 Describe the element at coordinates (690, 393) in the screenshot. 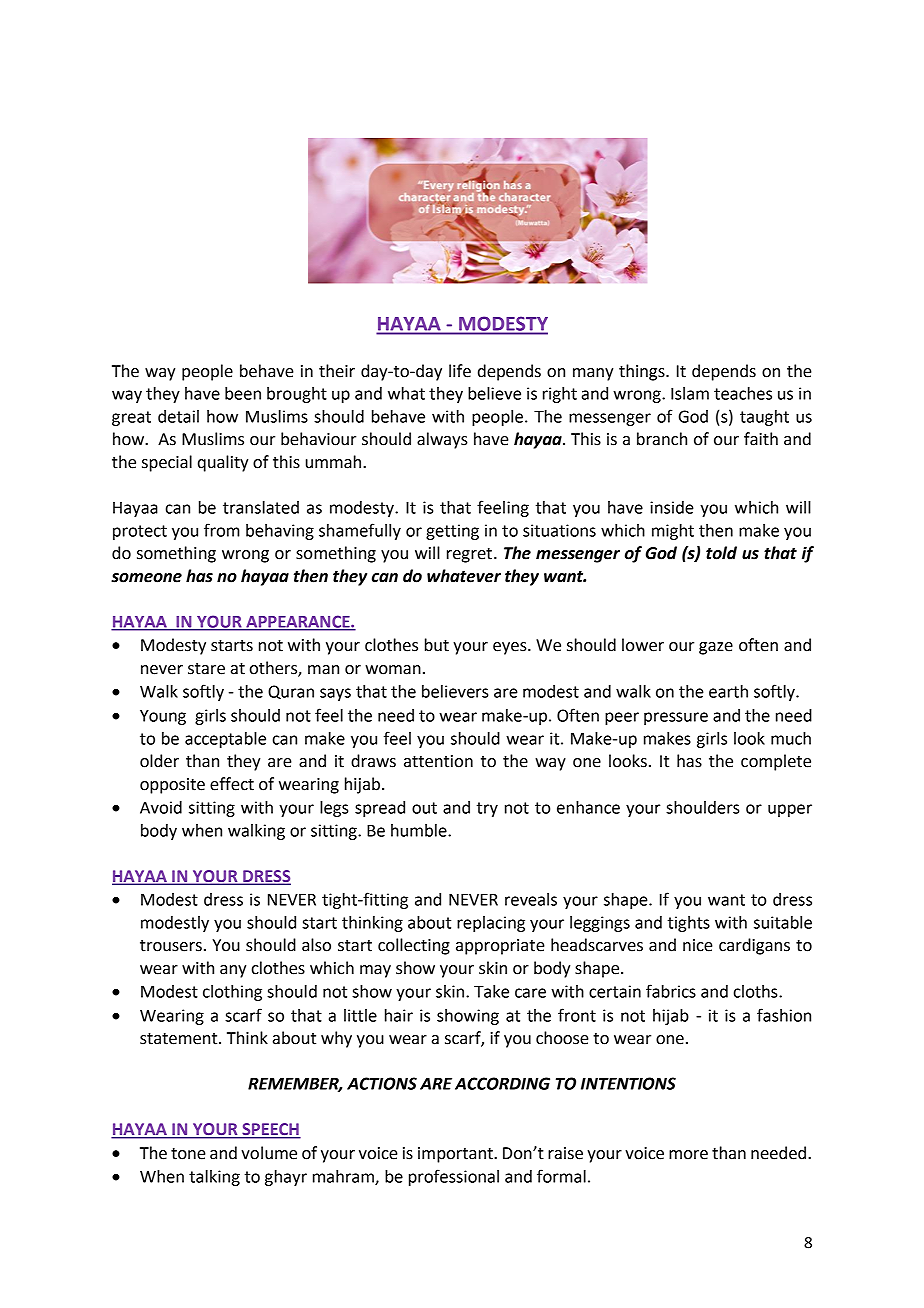

I see `Islam` at that location.
